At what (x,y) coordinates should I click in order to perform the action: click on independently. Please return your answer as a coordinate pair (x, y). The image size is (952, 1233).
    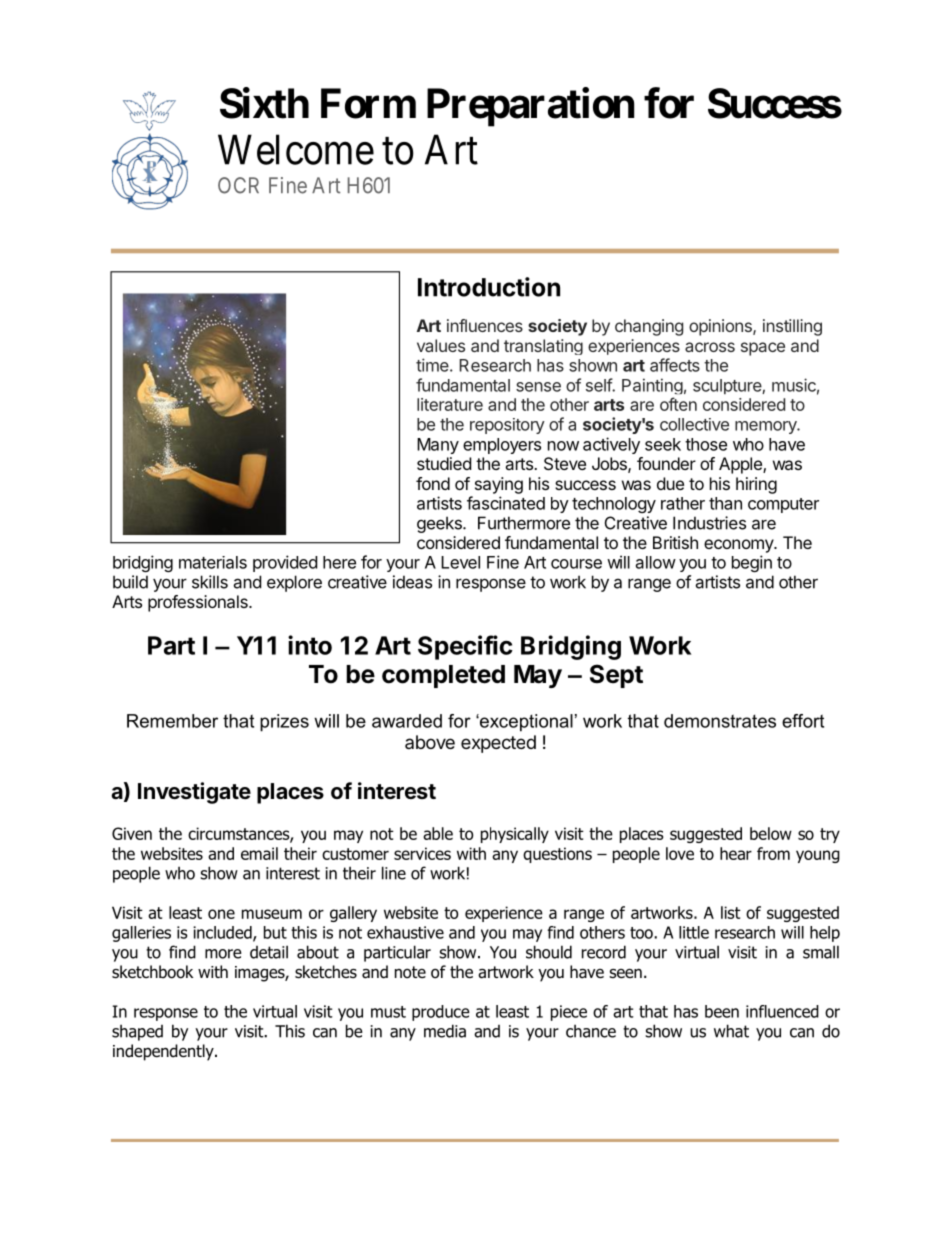
    Looking at the image, I should click on (164, 1052).
